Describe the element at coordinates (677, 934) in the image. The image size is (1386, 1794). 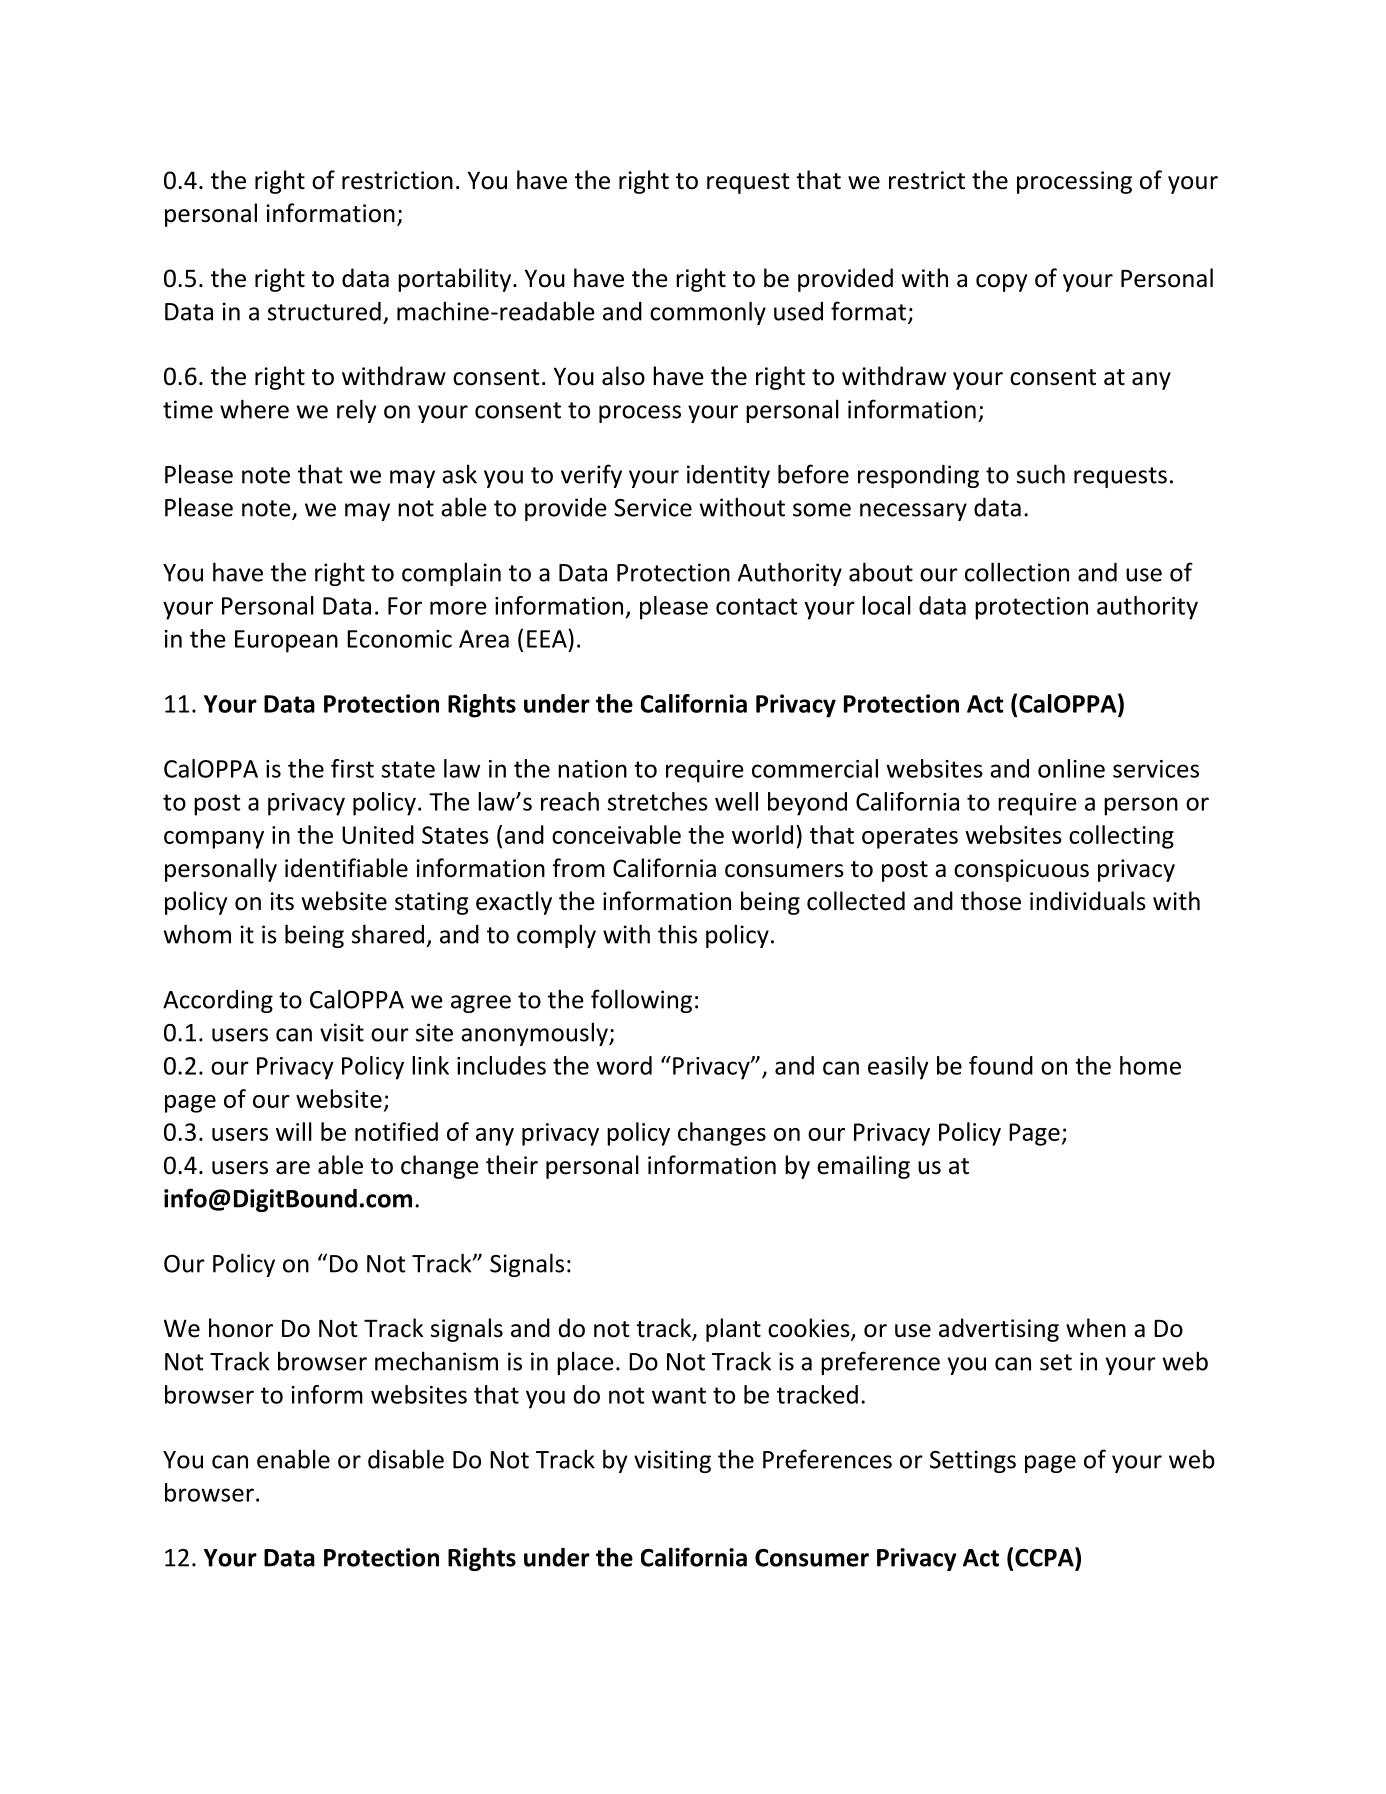
I see `this` at that location.
